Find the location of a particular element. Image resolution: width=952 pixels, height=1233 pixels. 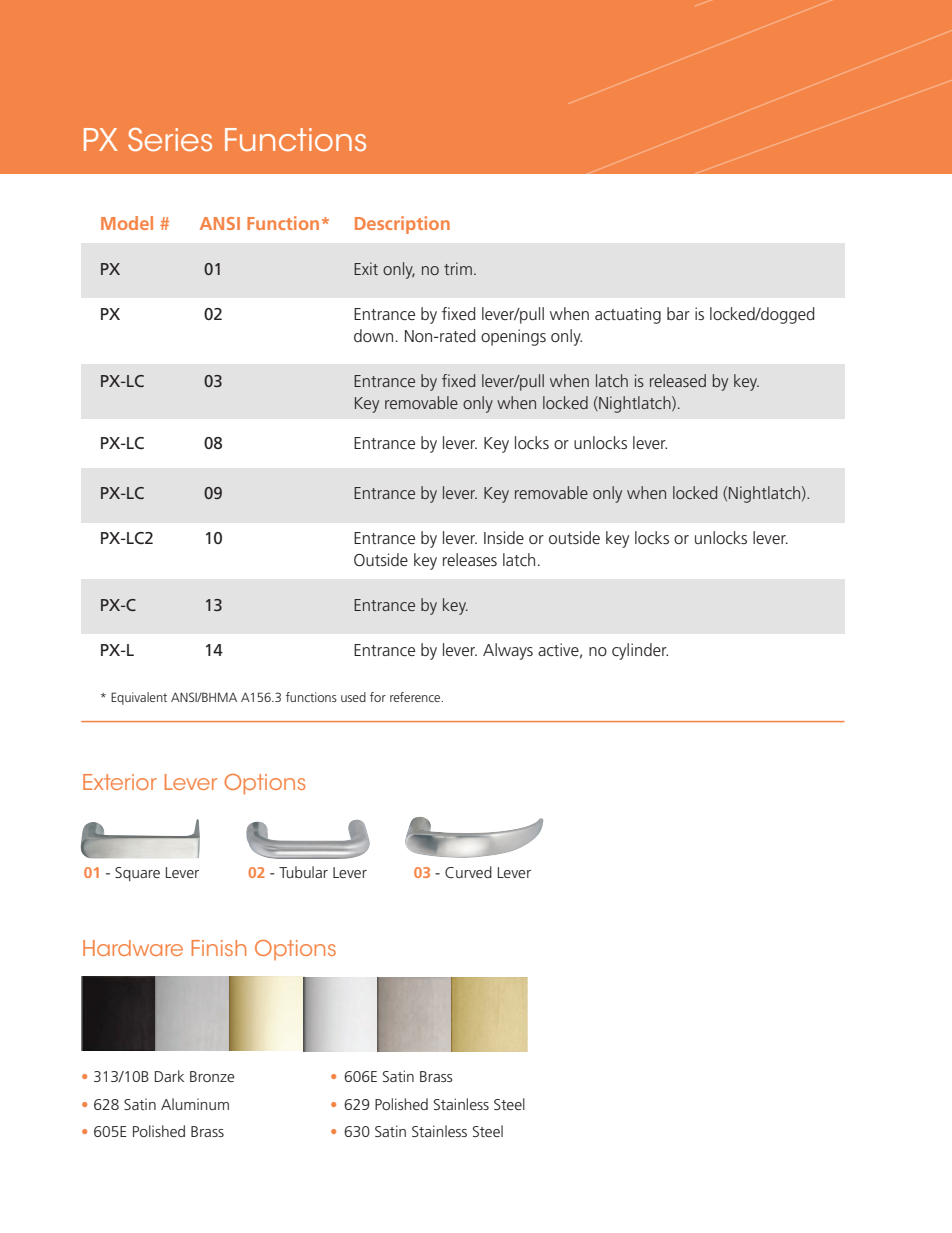

openings is located at coordinates (513, 337).
